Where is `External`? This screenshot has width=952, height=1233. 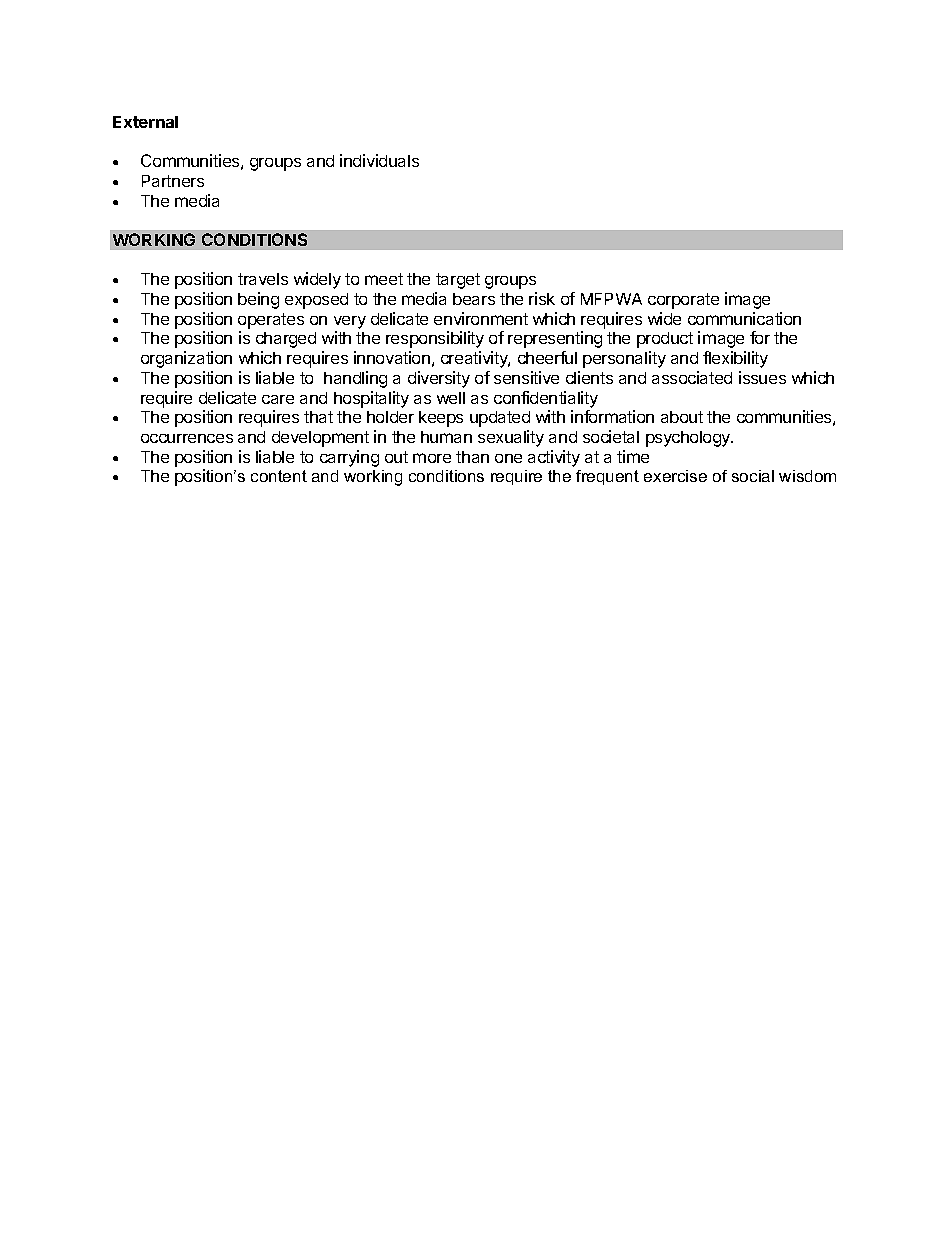 External is located at coordinates (145, 122).
